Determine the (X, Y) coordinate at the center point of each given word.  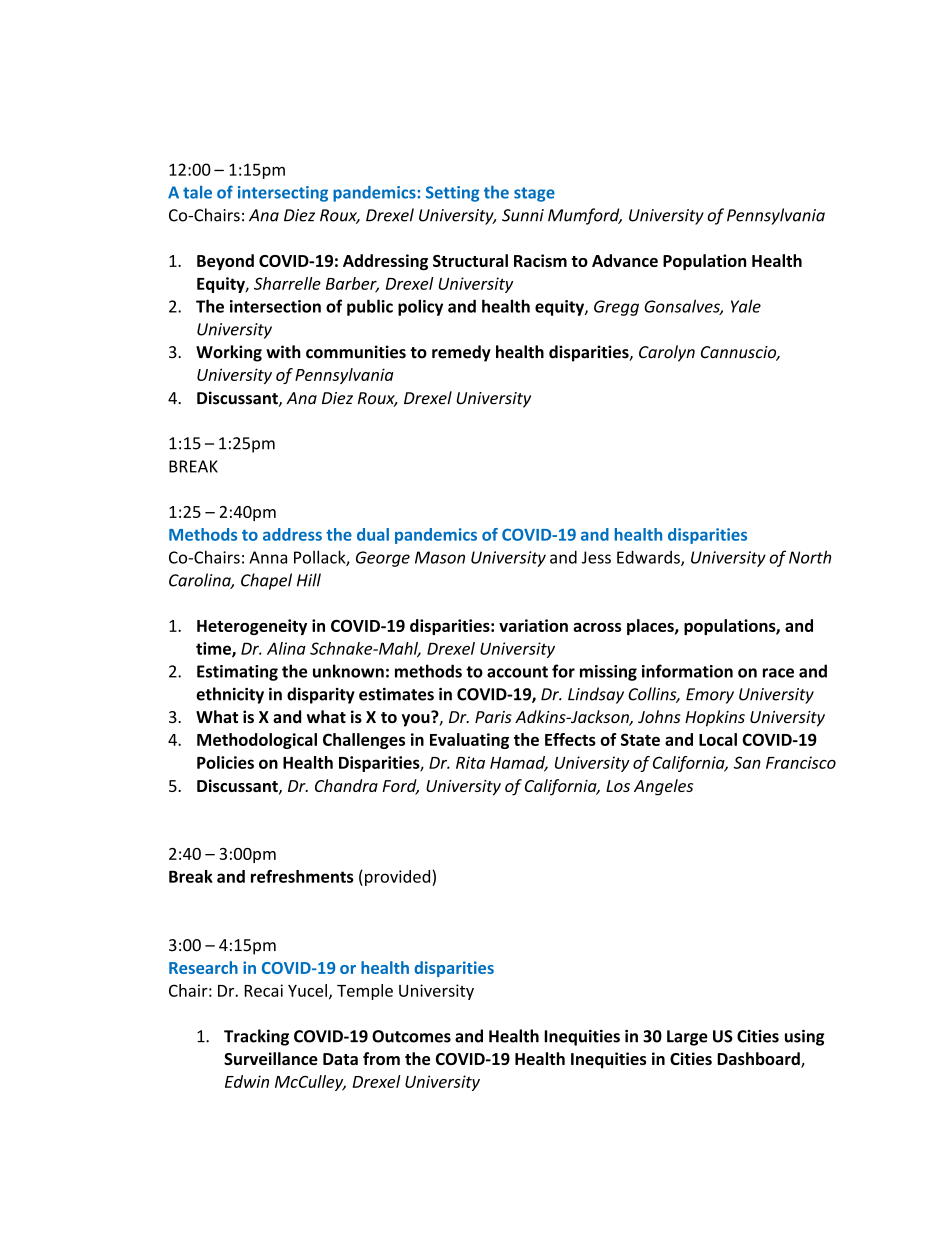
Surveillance (271, 1058)
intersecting (283, 194)
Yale (746, 306)
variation (533, 625)
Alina (286, 648)
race (778, 673)
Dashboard (759, 1060)
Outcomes (411, 1036)
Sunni (523, 215)
